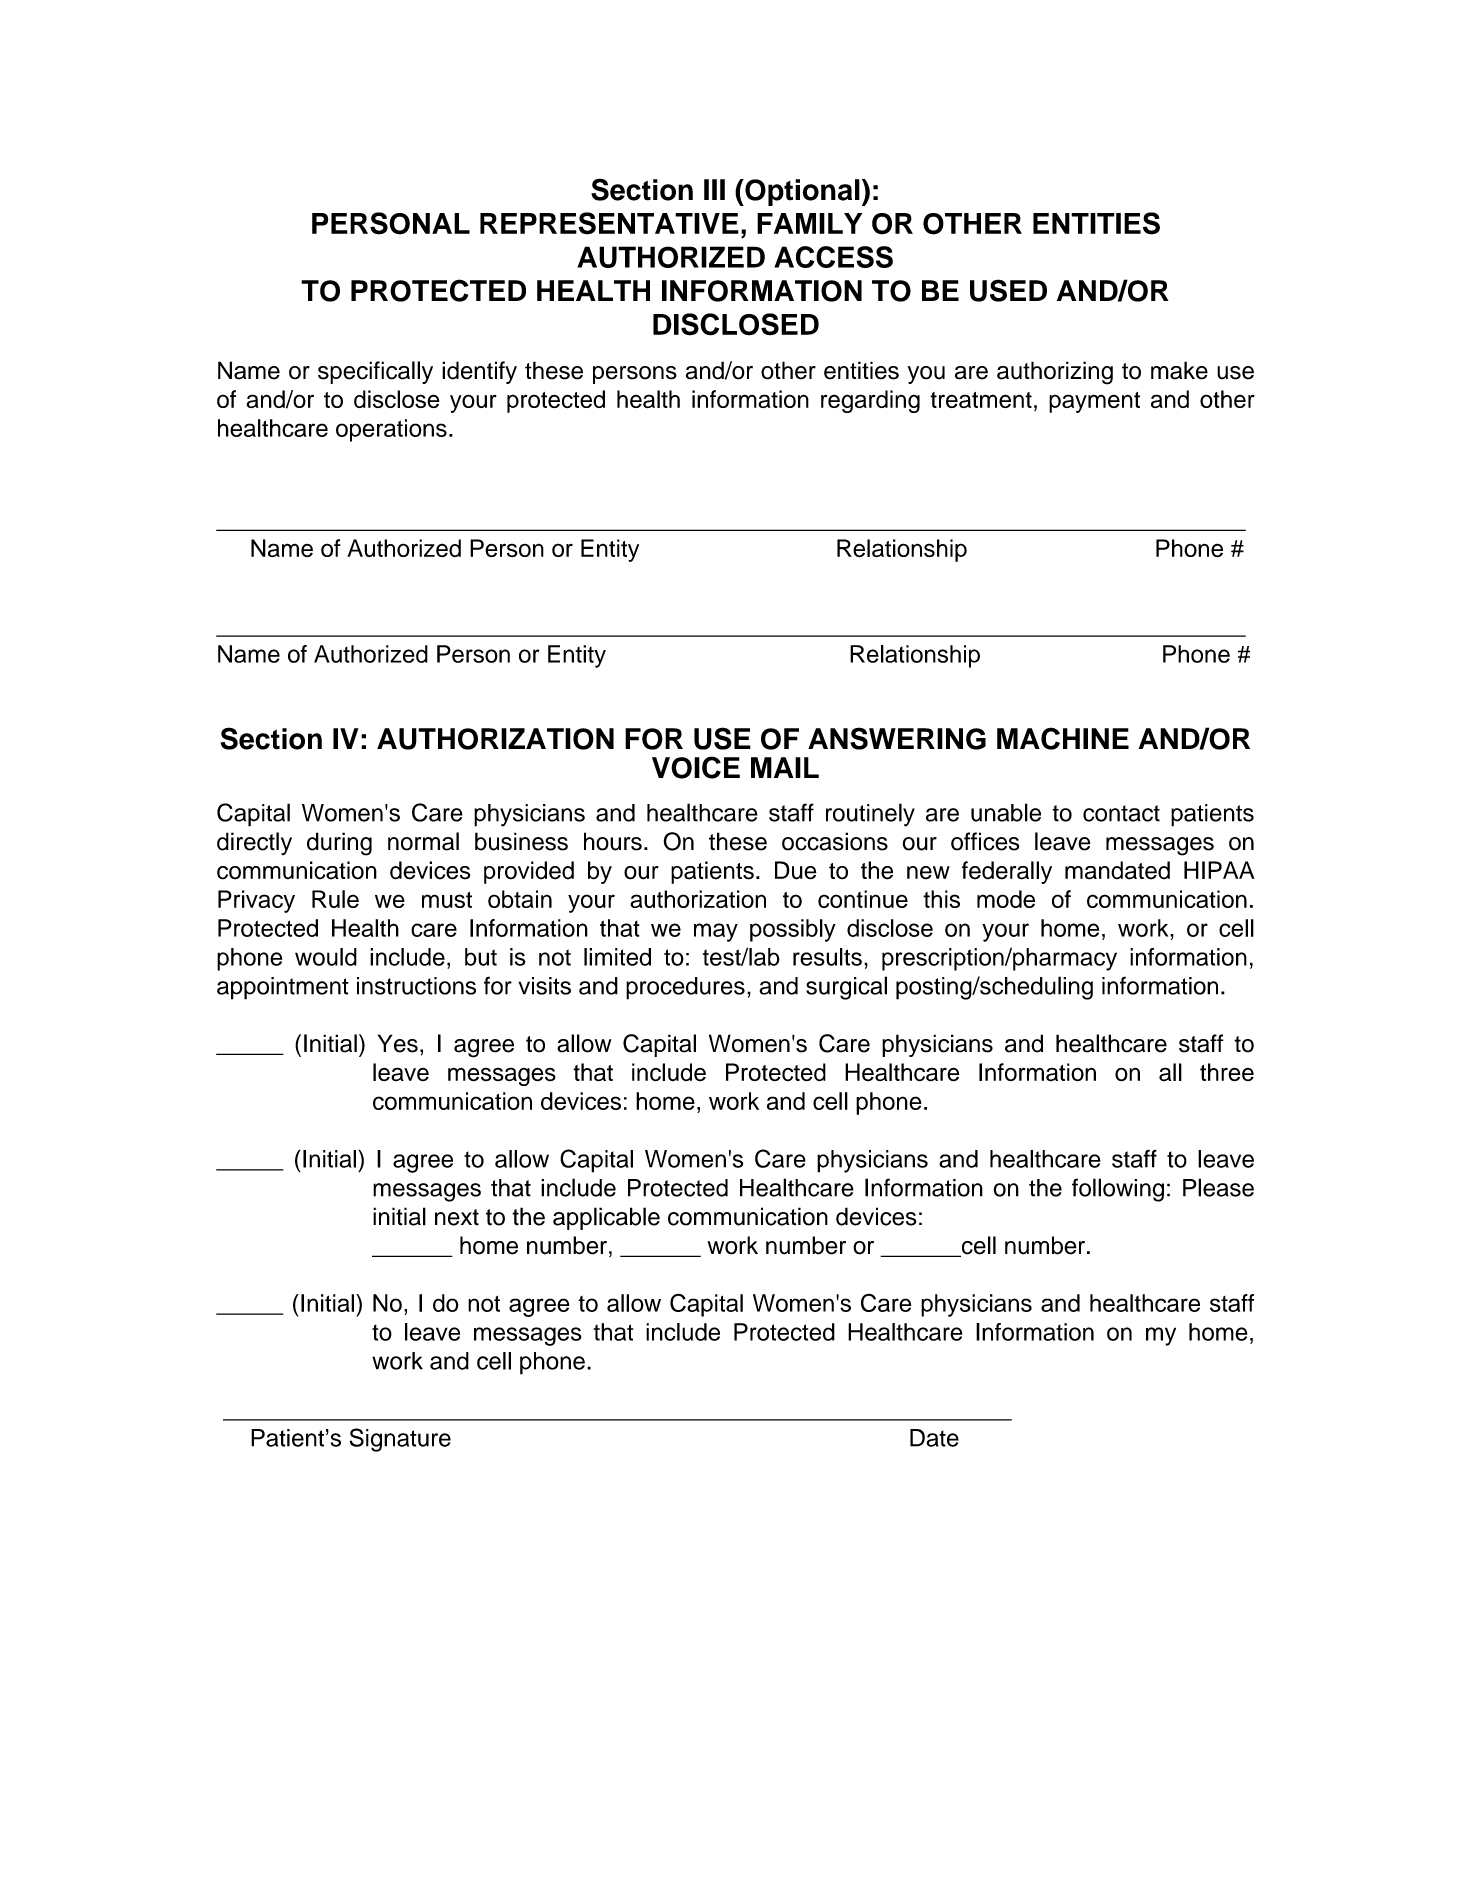  Describe the element at coordinates (1008, 290) in the page. I see `USED` at that location.
